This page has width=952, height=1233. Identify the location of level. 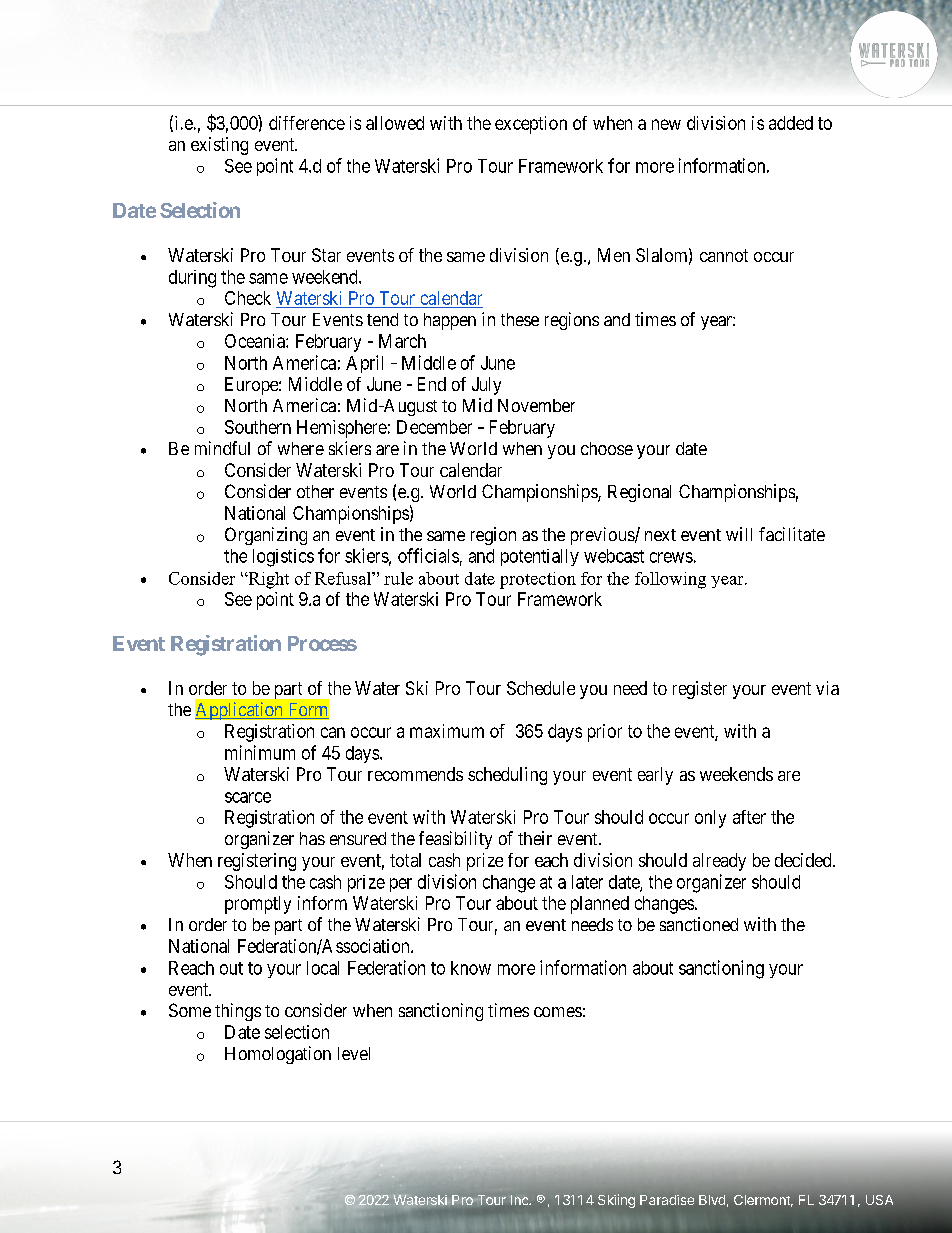
(354, 1053).
